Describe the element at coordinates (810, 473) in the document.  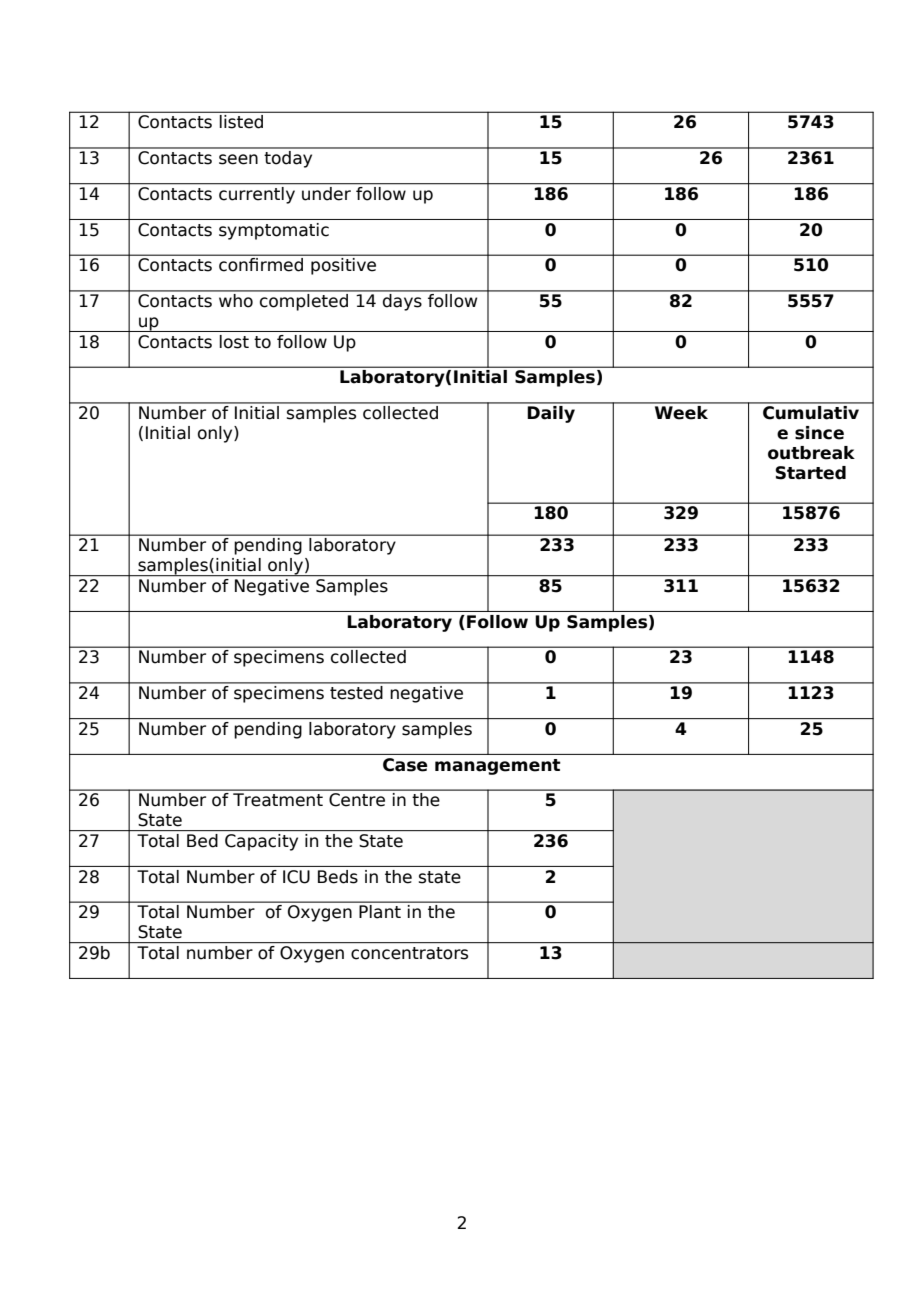
I see `Started` at that location.
